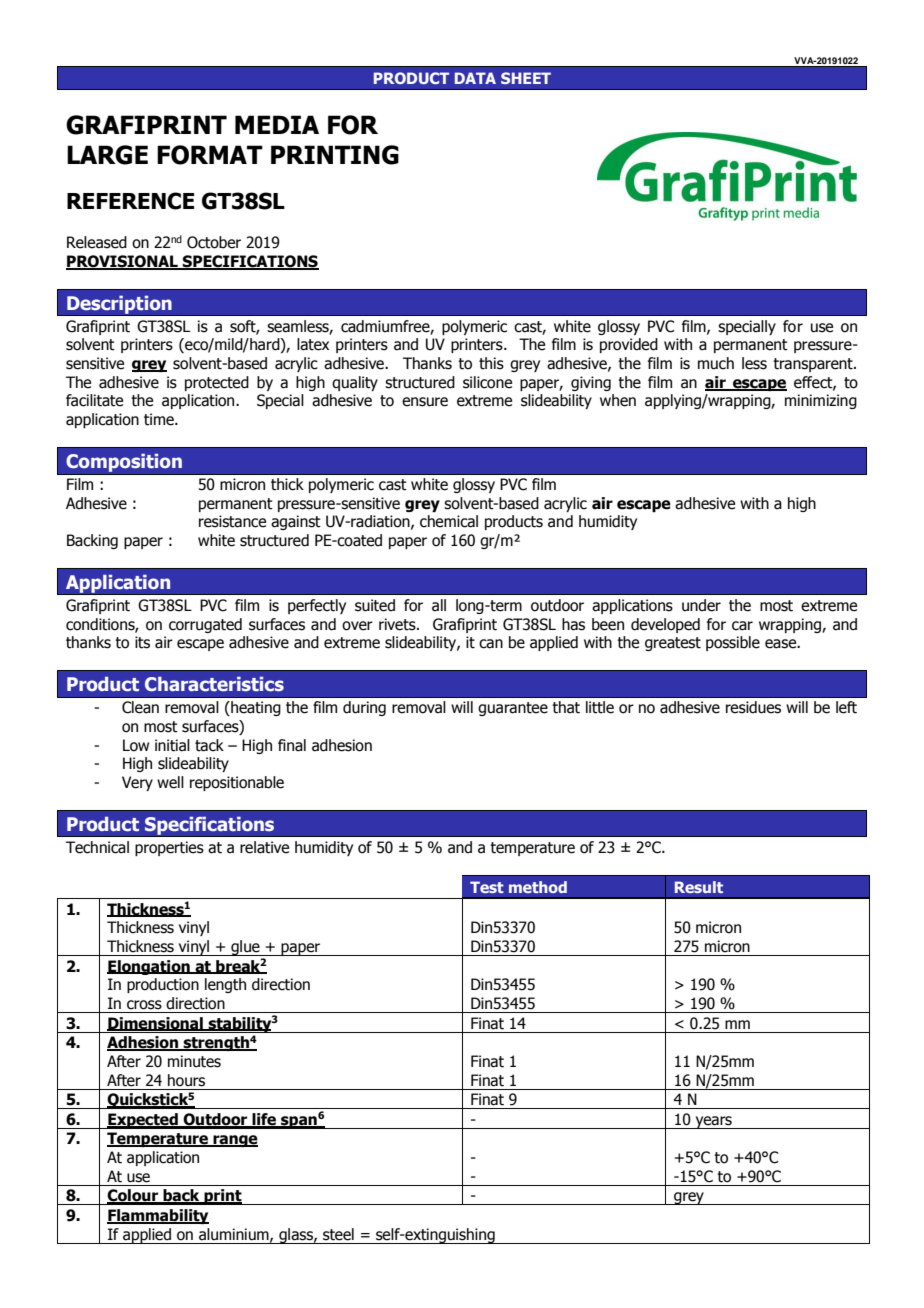  Describe the element at coordinates (475, 78) in the screenshot. I see `DATA` at that location.
